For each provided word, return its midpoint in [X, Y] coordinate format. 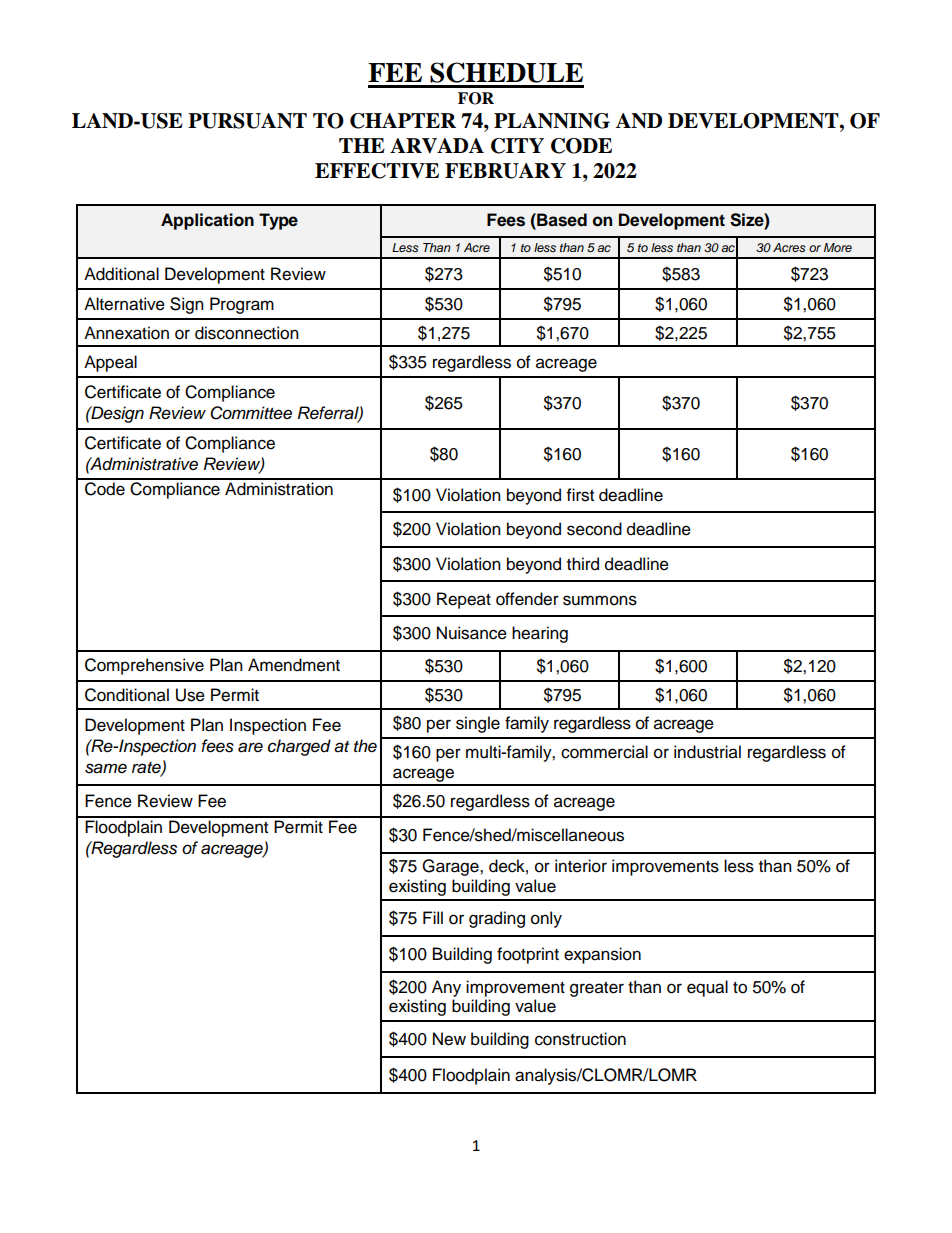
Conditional [127, 695]
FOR [476, 98]
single [478, 724]
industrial [707, 752]
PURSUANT [247, 121]
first [580, 495]
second [594, 529]
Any [446, 988]
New [449, 1039]
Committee [251, 413]
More [838, 247]
